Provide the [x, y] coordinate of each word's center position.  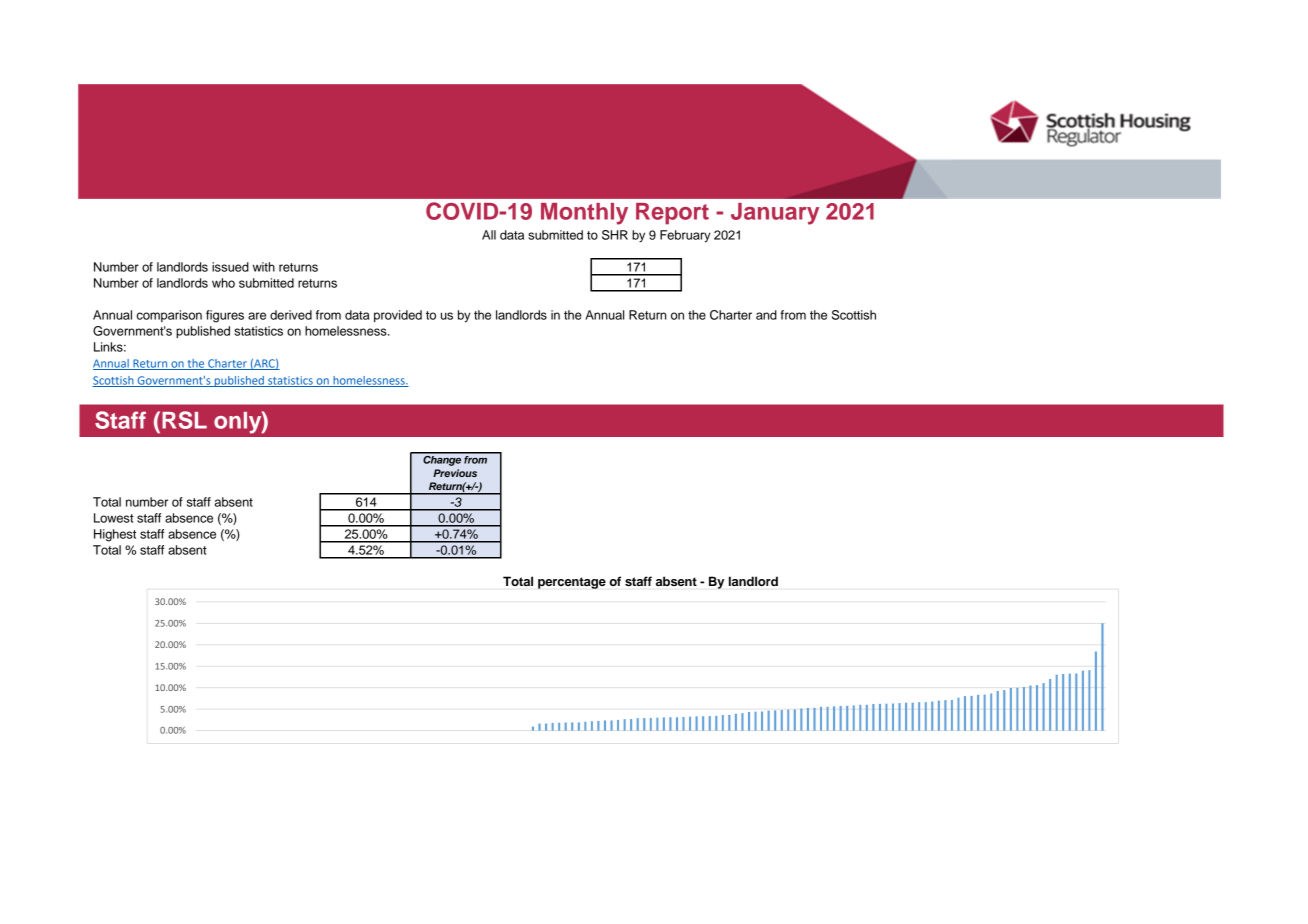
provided [398, 316]
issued [230, 267]
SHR [615, 235]
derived [291, 315]
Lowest [114, 518]
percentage [572, 583]
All [489, 235]
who [223, 283]
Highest [115, 535]
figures [225, 316]
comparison [169, 316]
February [685, 236]
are [257, 316]
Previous [455, 473]
